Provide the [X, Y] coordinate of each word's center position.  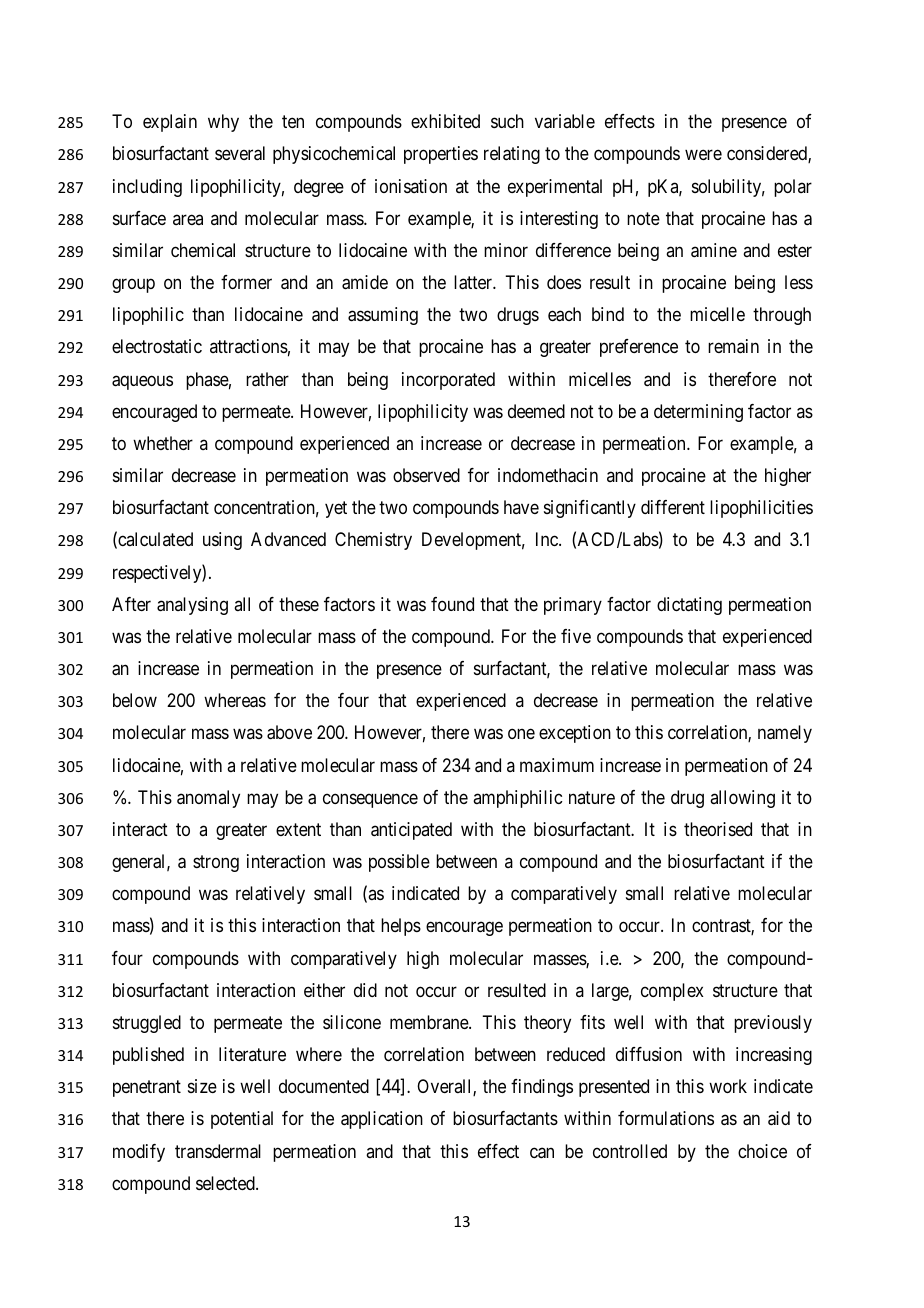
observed [426, 475]
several [240, 153]
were [703, 155]
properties [441, 155]
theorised [718, 829]
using [222, 541]
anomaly [208, 799]
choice [762, 1151]
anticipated [411, 831]
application [382, 1120]
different [673, 507]
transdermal [218, 1151]
